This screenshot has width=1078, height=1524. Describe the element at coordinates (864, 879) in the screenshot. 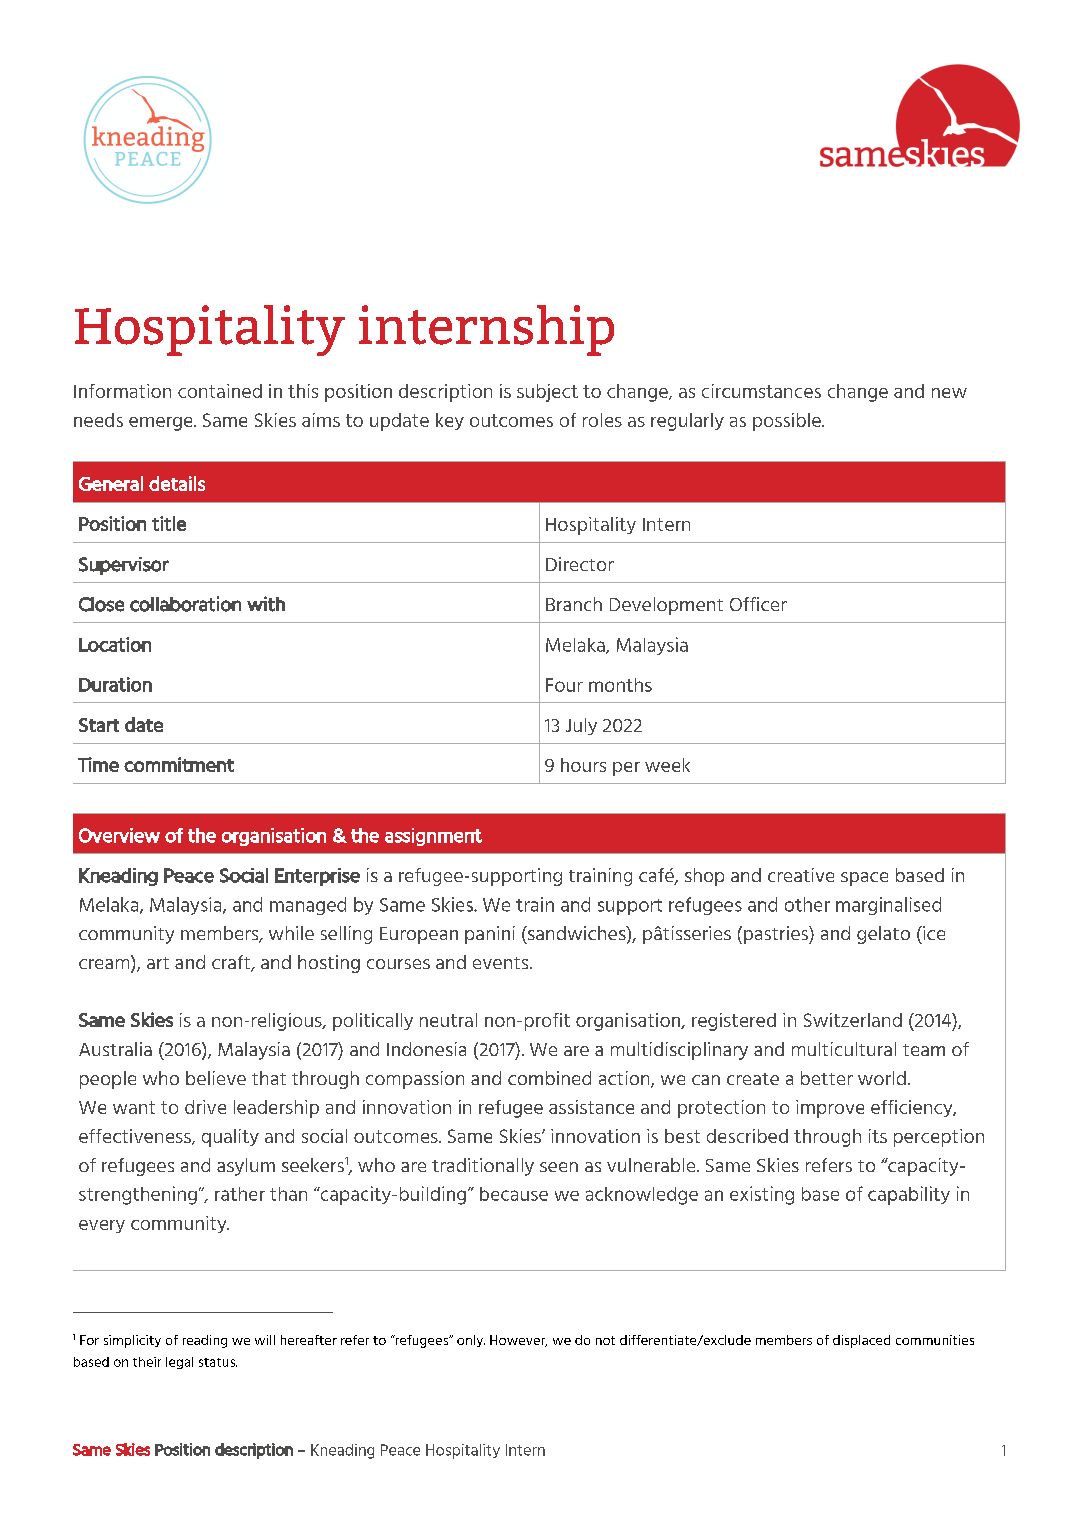

I see `space` at that location.
